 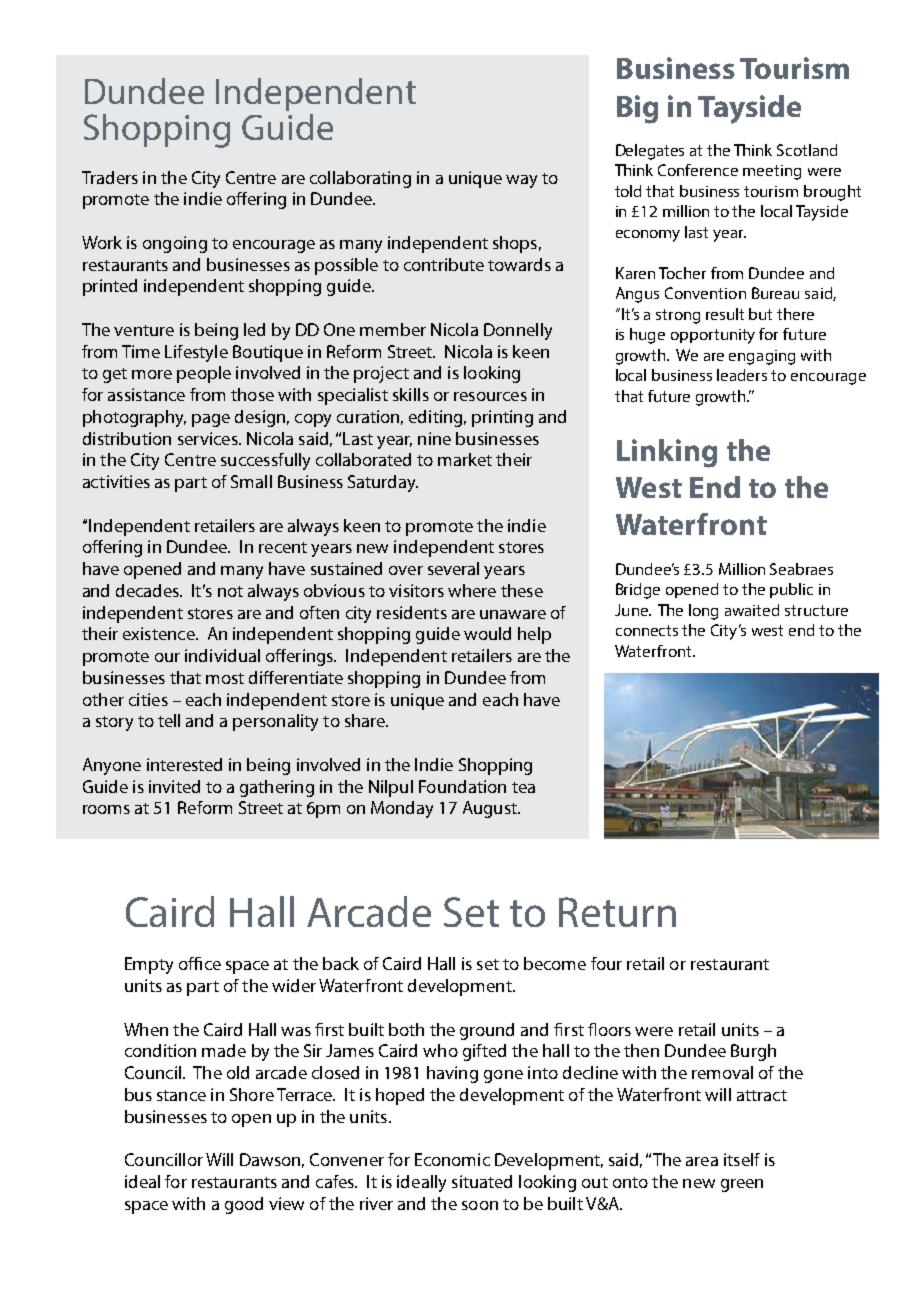 What do you see at coordinates (200, 963) in the image?
I see `office` at bounding box center [200, 963].
